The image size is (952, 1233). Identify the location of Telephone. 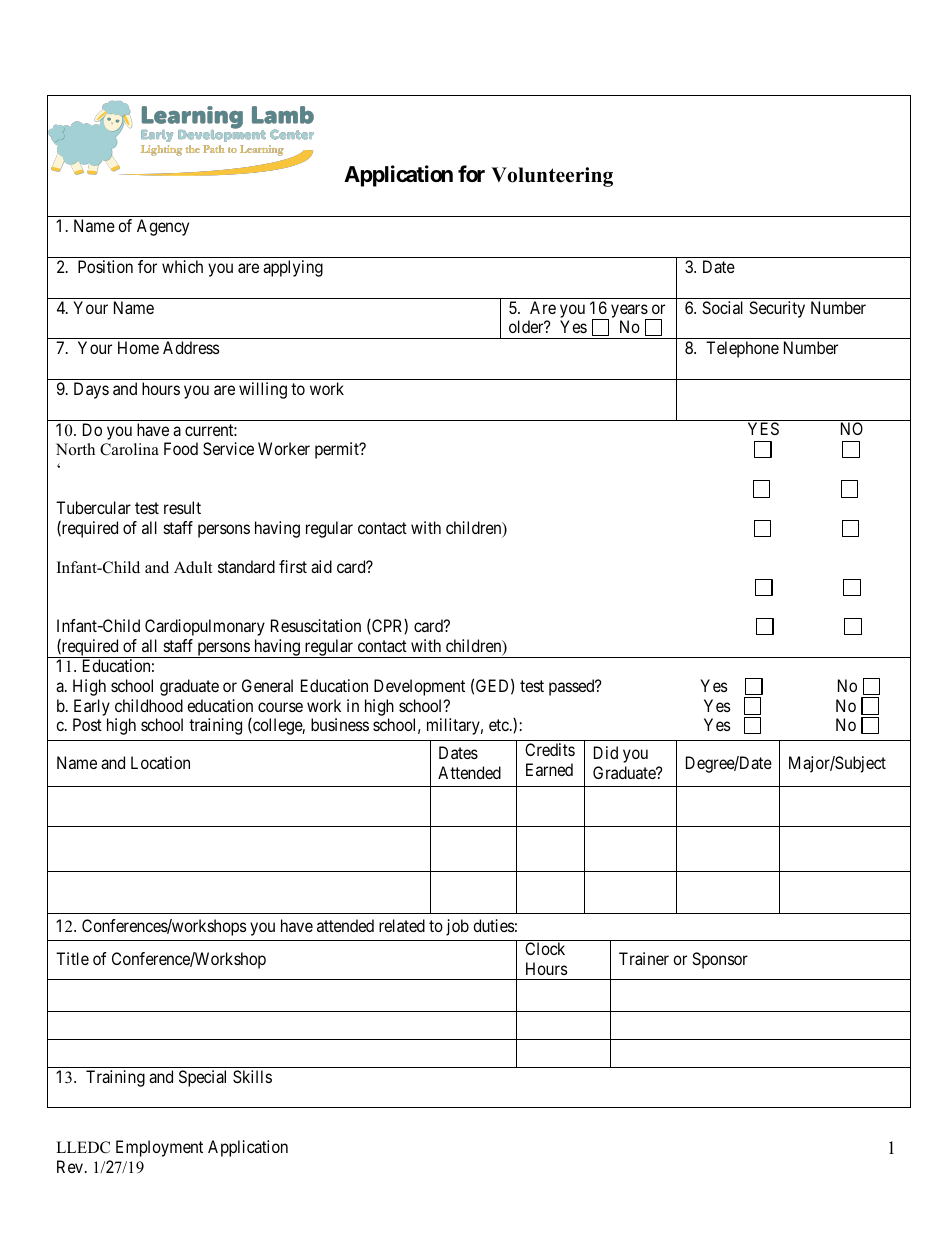
(742, 349).
